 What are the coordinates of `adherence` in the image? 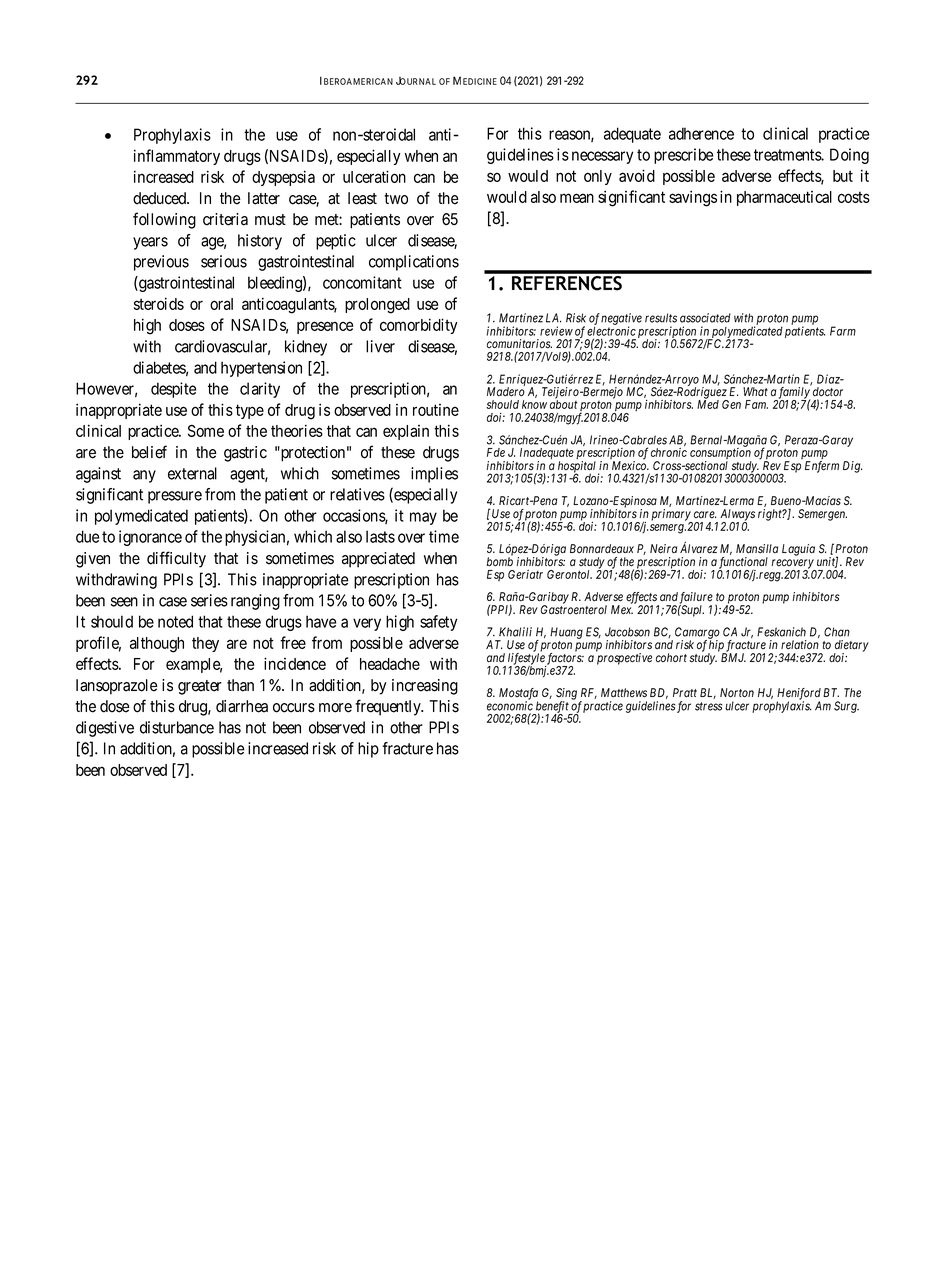 It's located at (701, 133).
